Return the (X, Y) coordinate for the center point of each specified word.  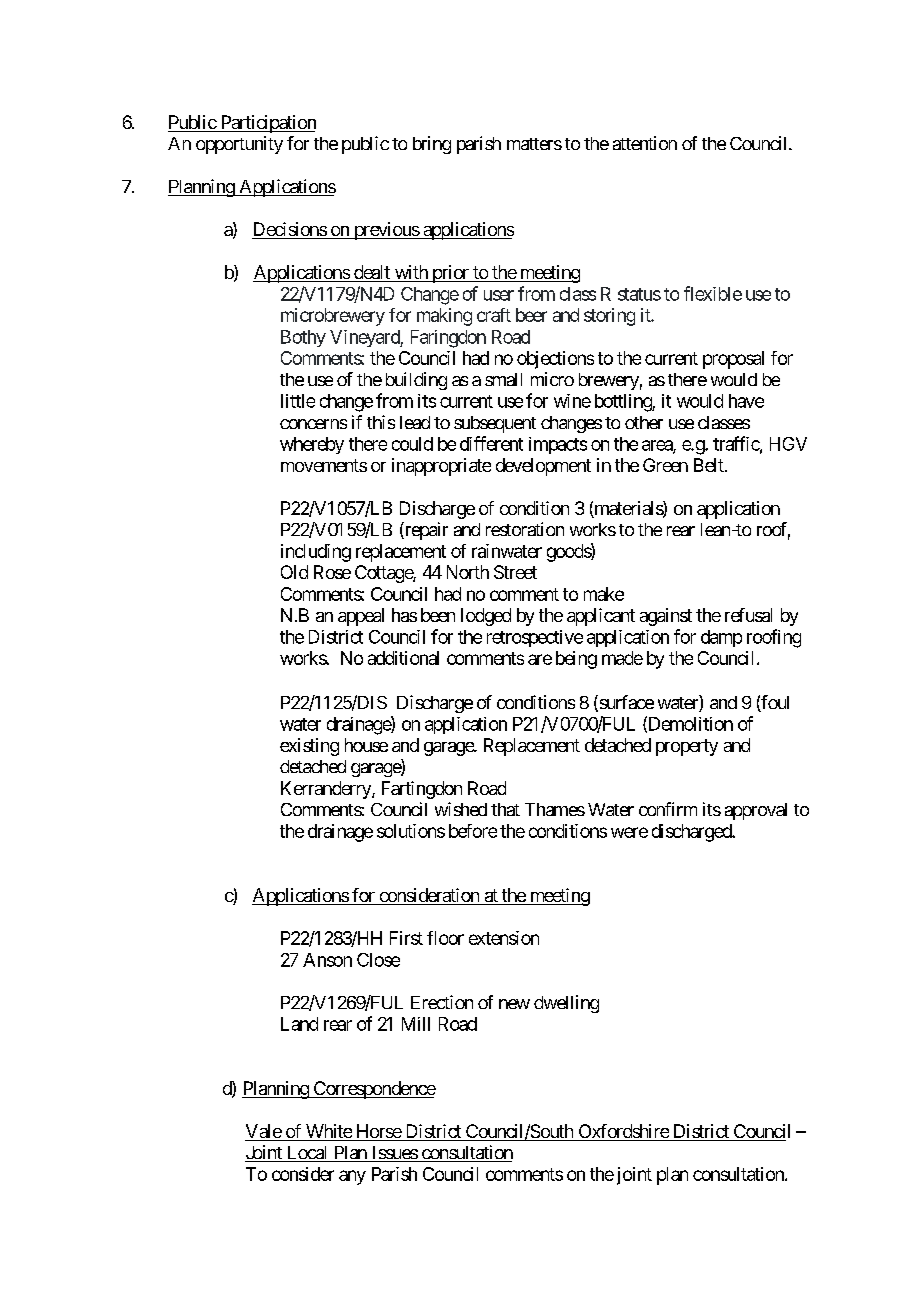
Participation (267, 124)
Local (307, 1154)
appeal (361, 617)
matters (534, 144)
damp (721, 638)
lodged (486, 617)
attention (645, 143)
